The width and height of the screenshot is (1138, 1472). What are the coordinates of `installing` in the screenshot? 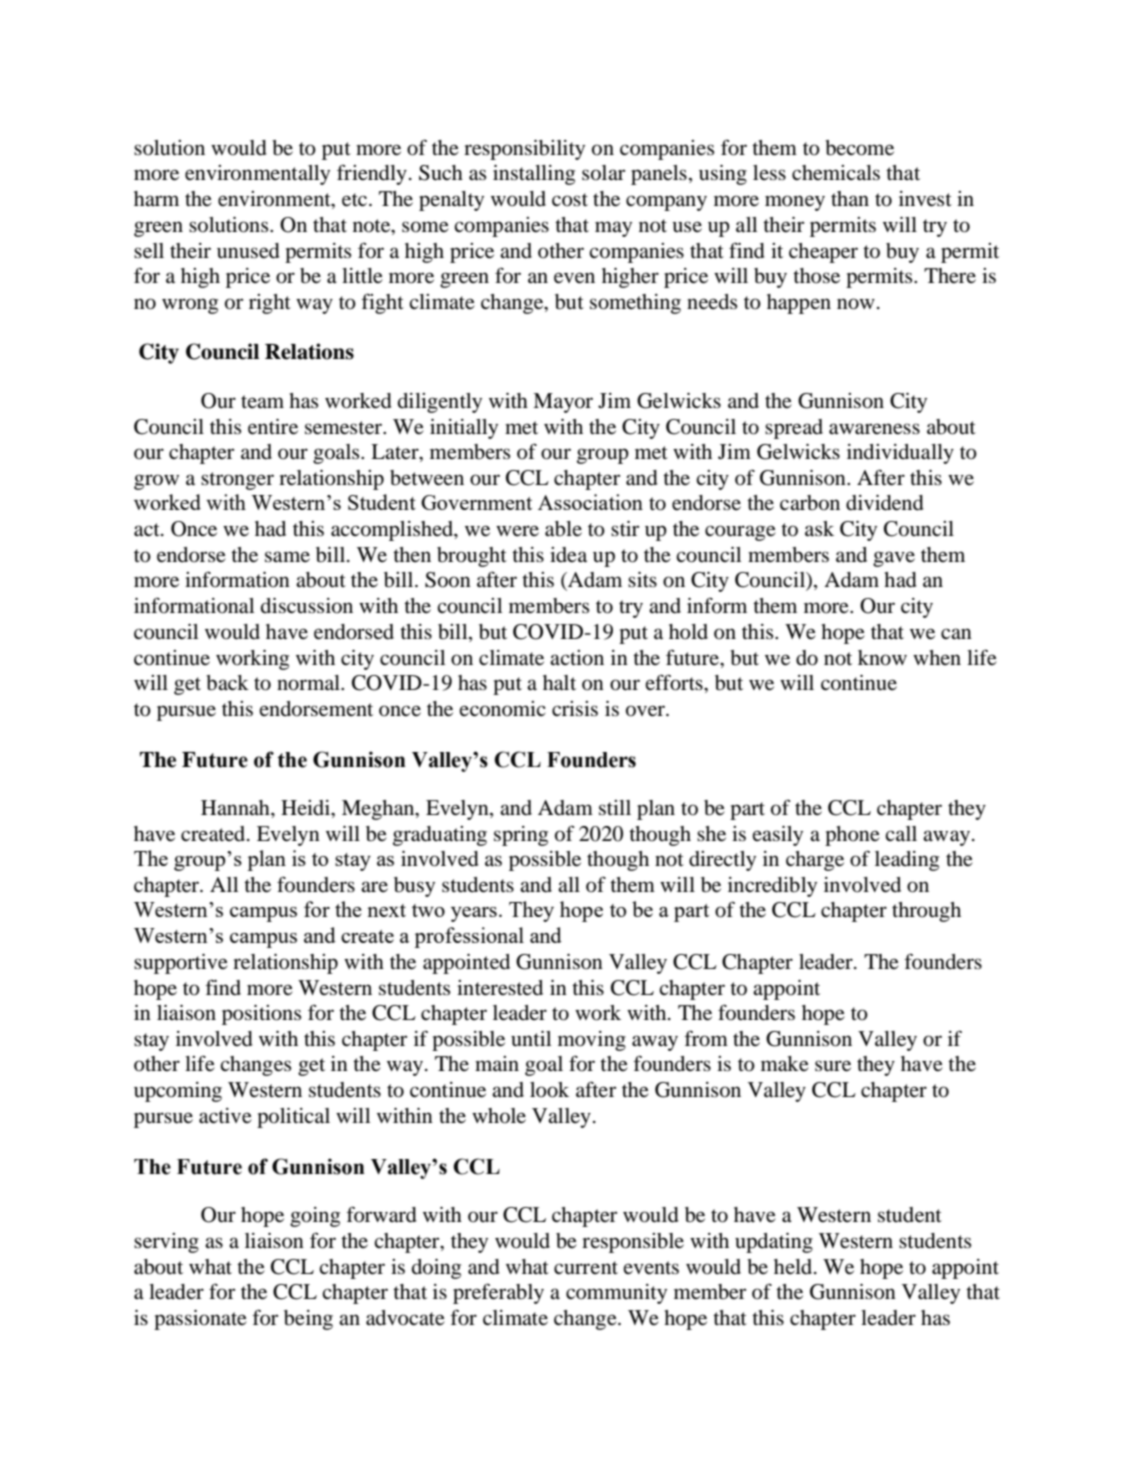 It's located at (534, 175).
